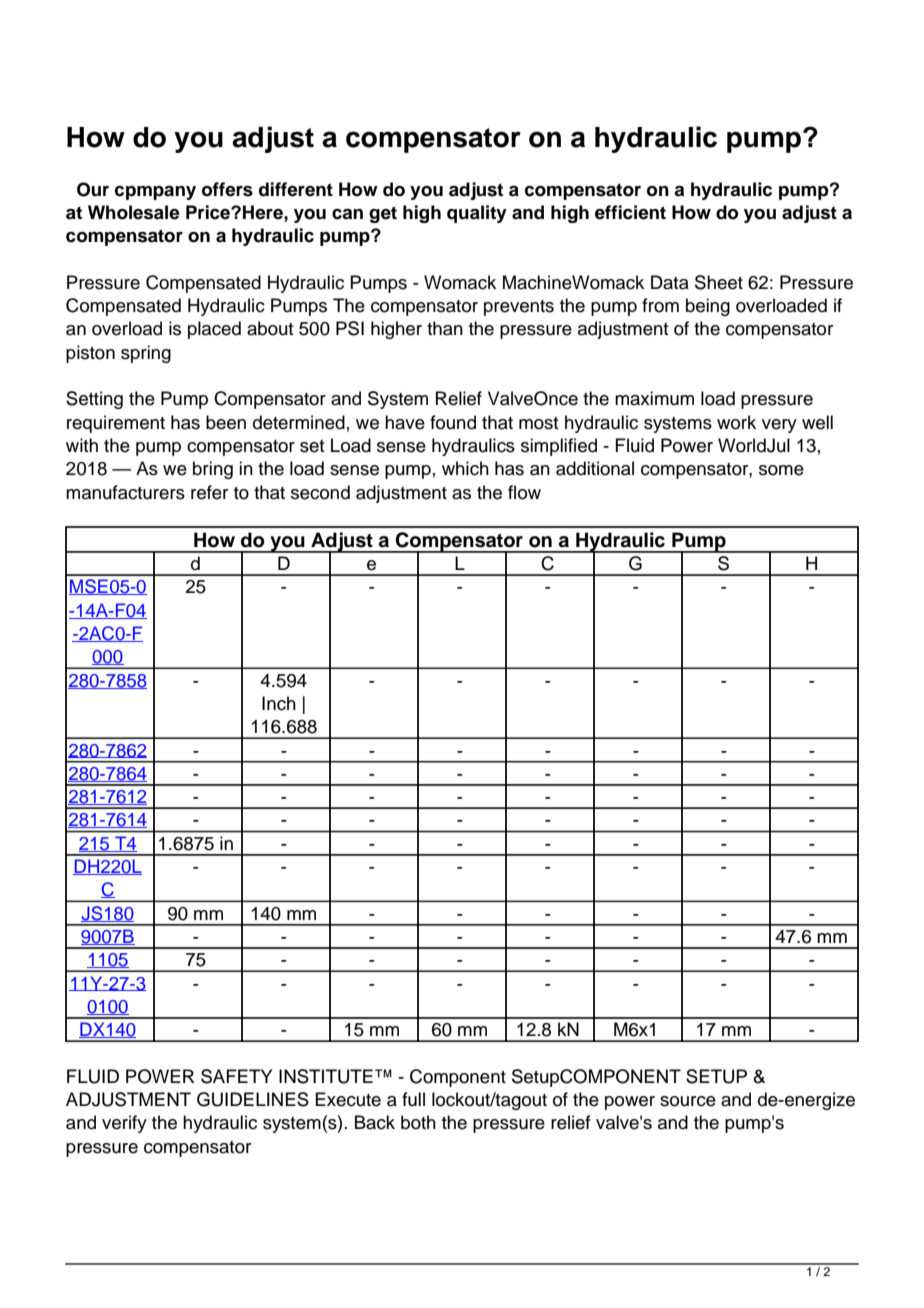 This document has height=1308, width=924. Describe the element at coordinates (477, 214) in the document. I see `quality` at that location.
